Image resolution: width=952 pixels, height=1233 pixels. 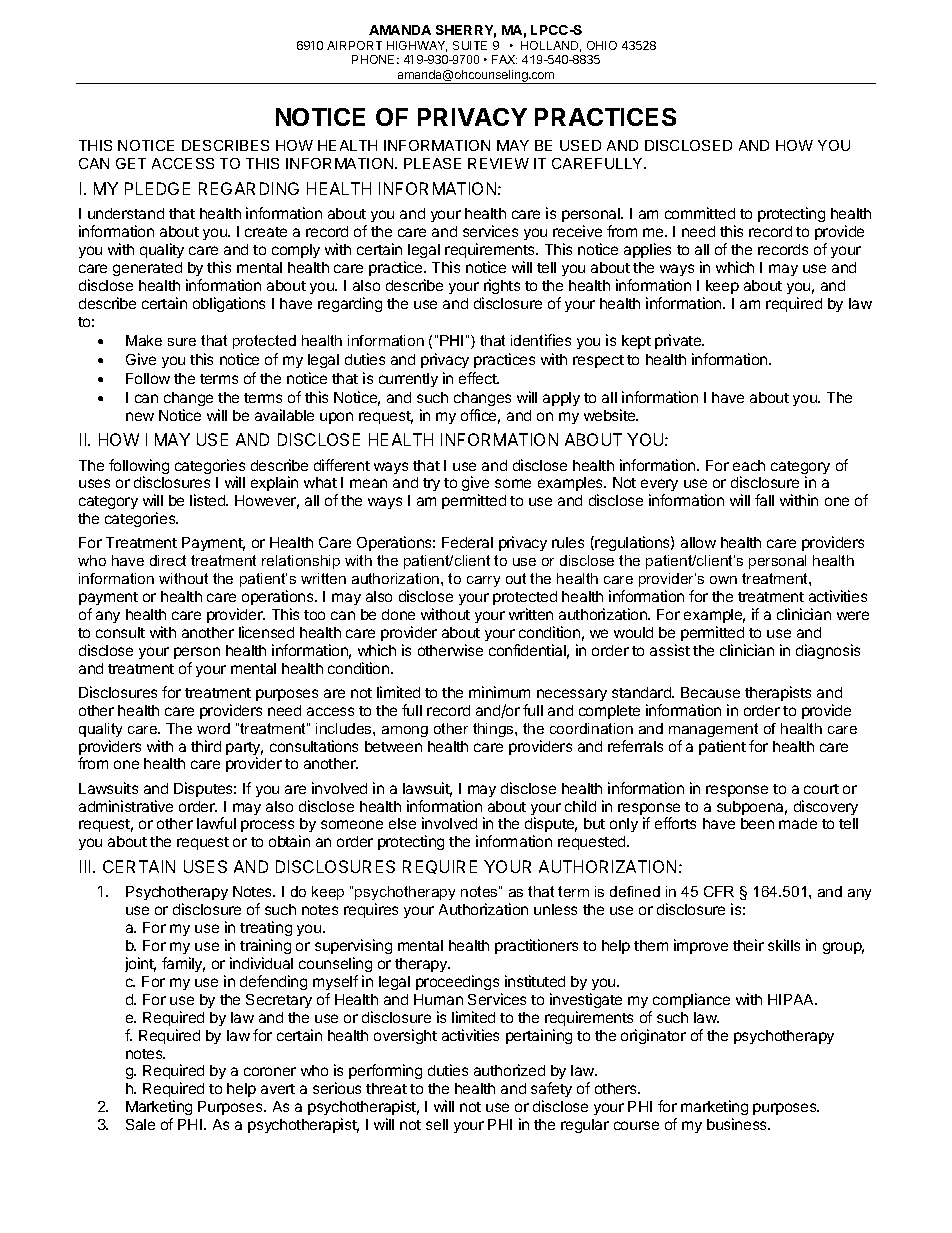 I want to click on authorized, so click(x=509, y=1070).
